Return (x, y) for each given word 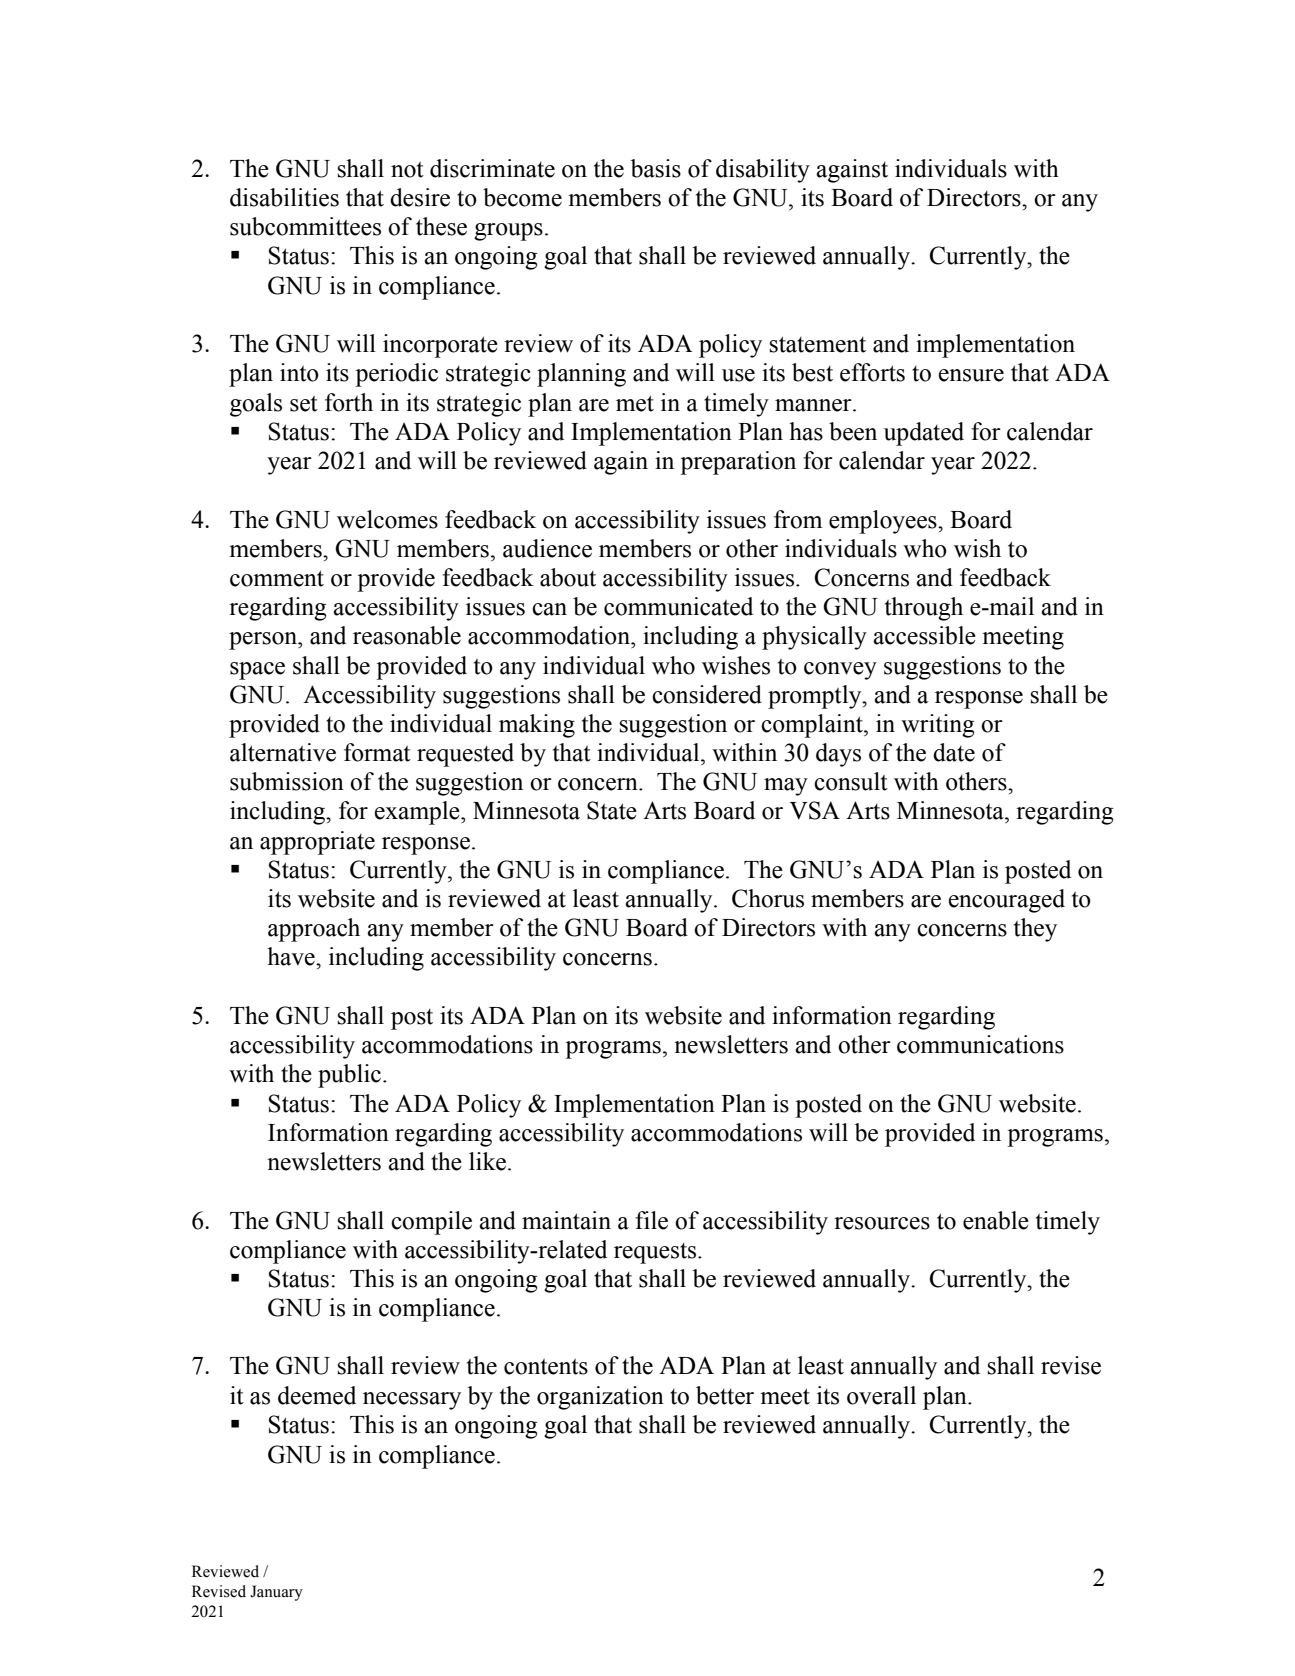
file (651, 1220)
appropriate (317, 843)
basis (656, 168)
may (786, 787)
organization (600, 1398)
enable (996, 1220)
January (276, 1593)
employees (884, 522)
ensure (971, 375)
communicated (678, 606)
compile (431, 1223)
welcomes (387, 519)
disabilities (284, 197)
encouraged (1007, 901)
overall (881, 1395)
